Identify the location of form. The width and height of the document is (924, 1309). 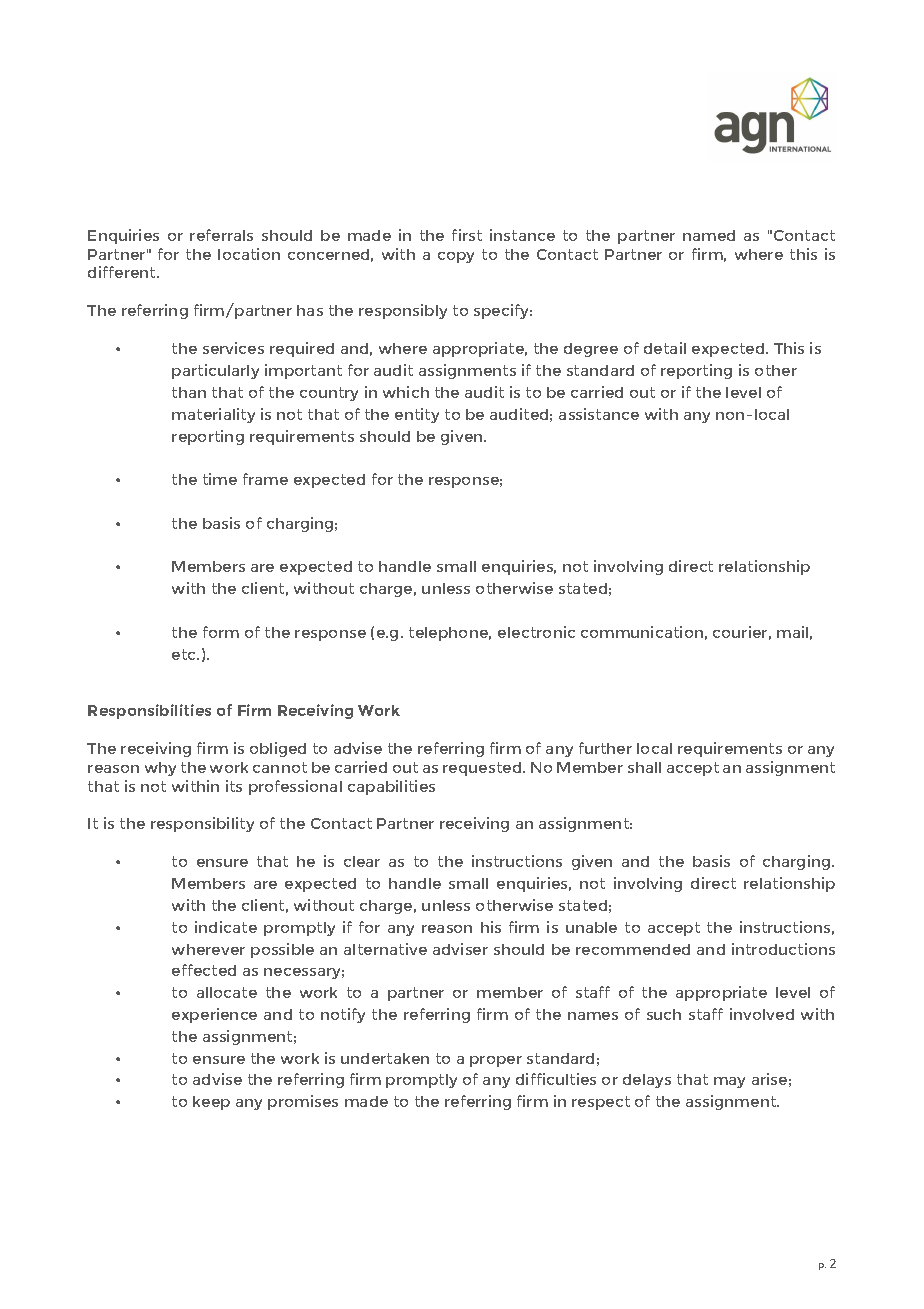
(221, 632).
